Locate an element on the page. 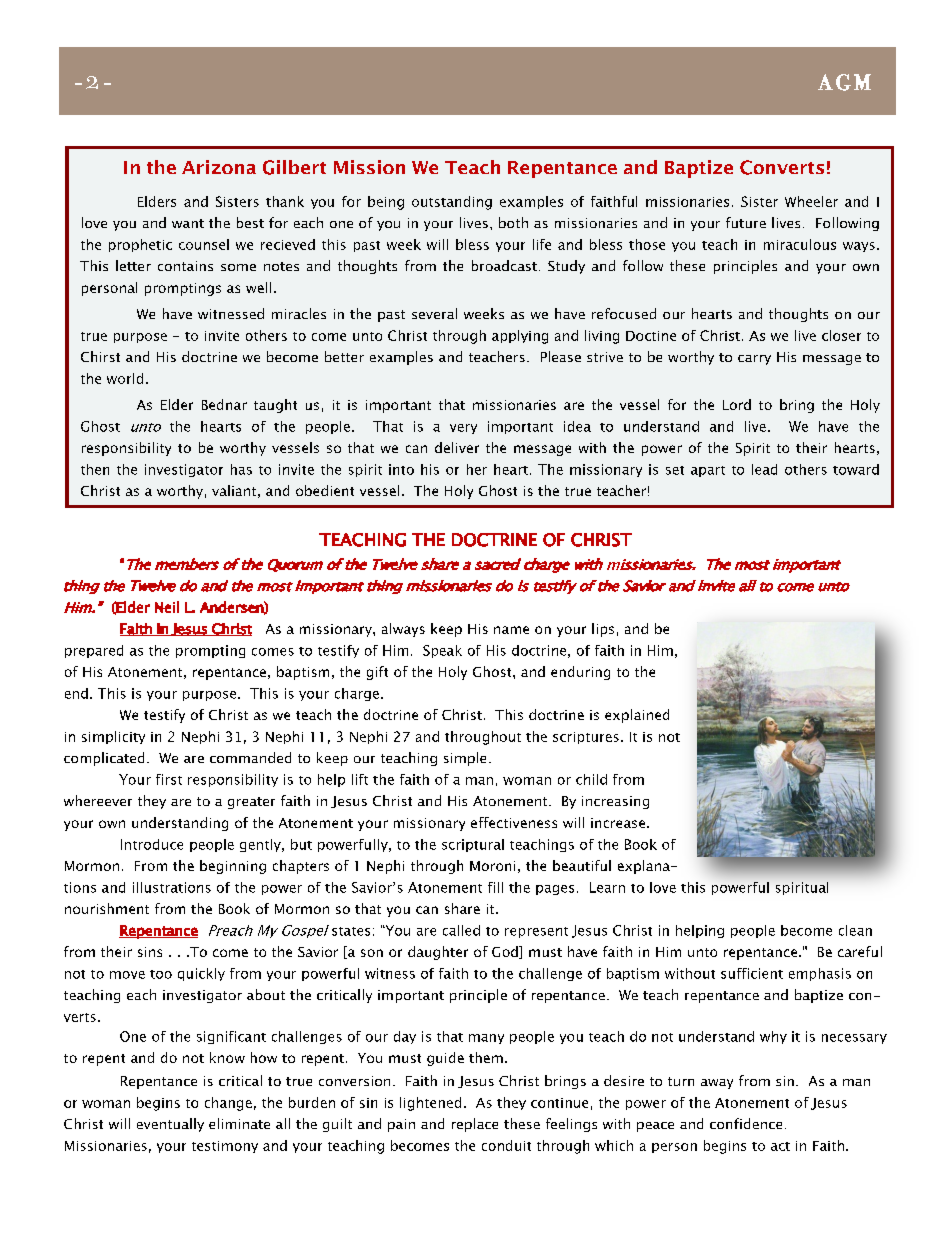 The width and height of the image is (952, 1233). then is located at coordinates (95, 469).
